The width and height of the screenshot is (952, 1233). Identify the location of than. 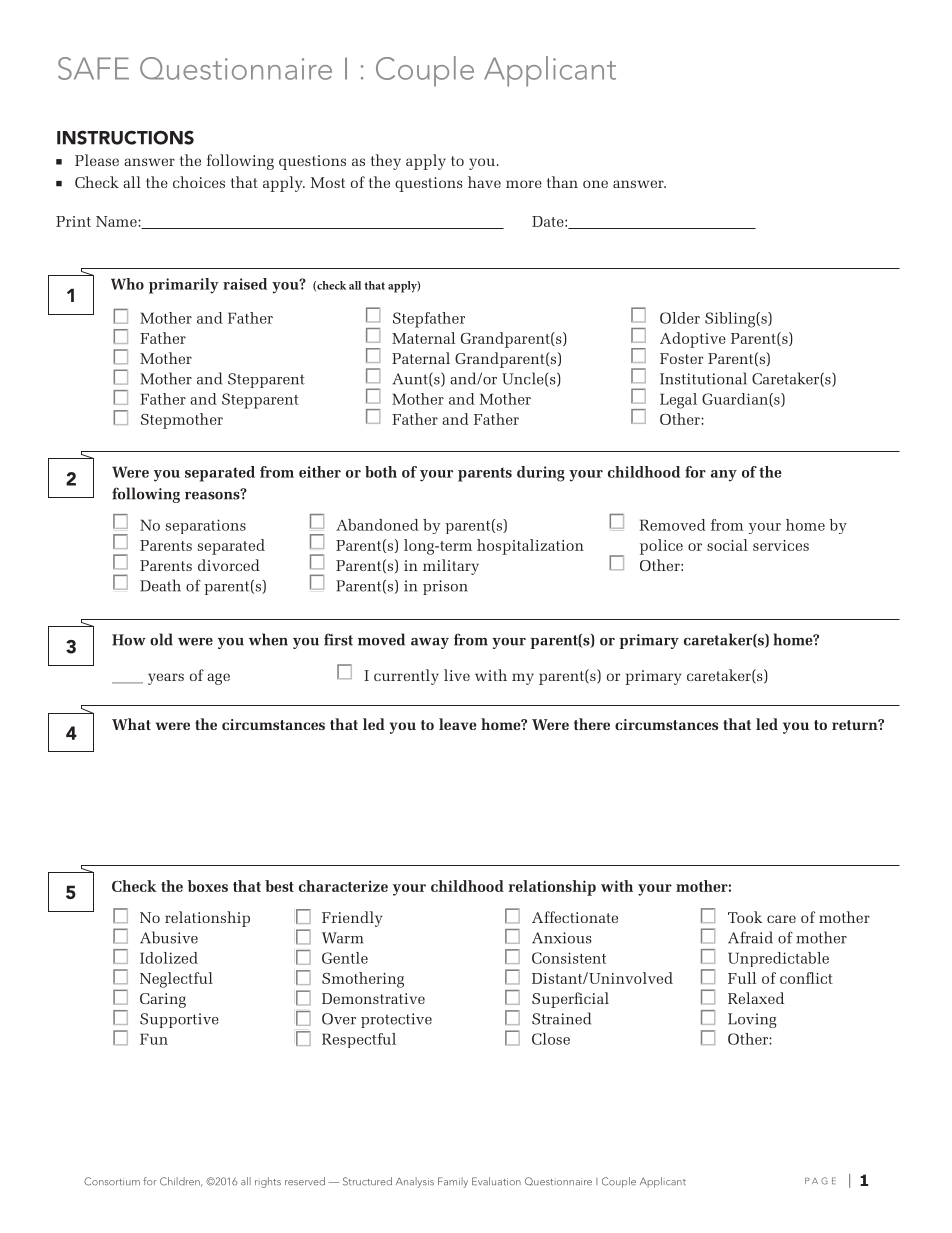
(562, 182).
